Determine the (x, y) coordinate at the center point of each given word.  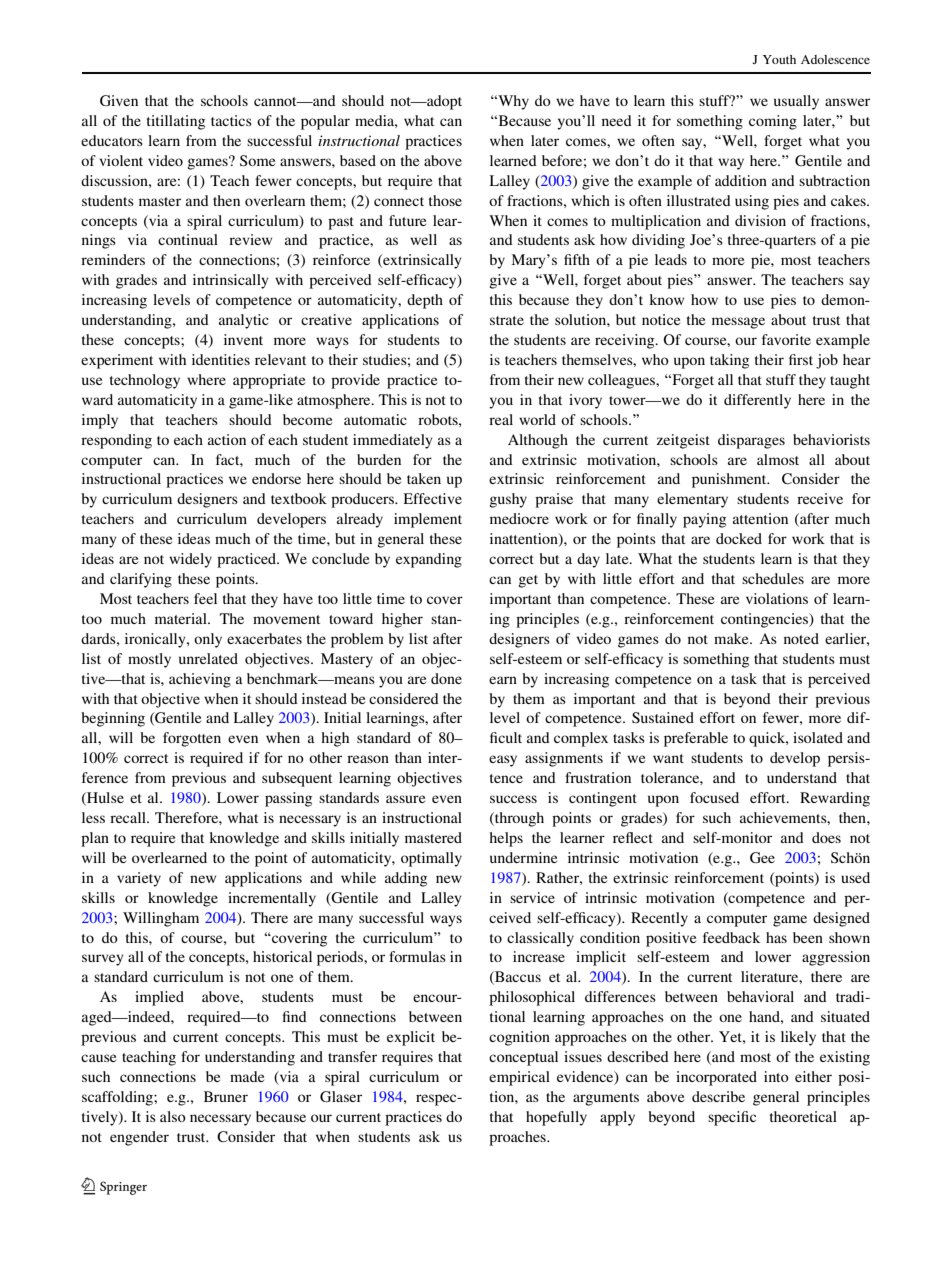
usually (796, 102)
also (173, 1116)
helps (506, 839)
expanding (429, 560)
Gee (762, 857)
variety (139, 879)
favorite (786, 339)
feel (205, 598)
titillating (176, 122)
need (617, 120)
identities (221, 359)
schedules (773, 578)
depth (425, 301)
